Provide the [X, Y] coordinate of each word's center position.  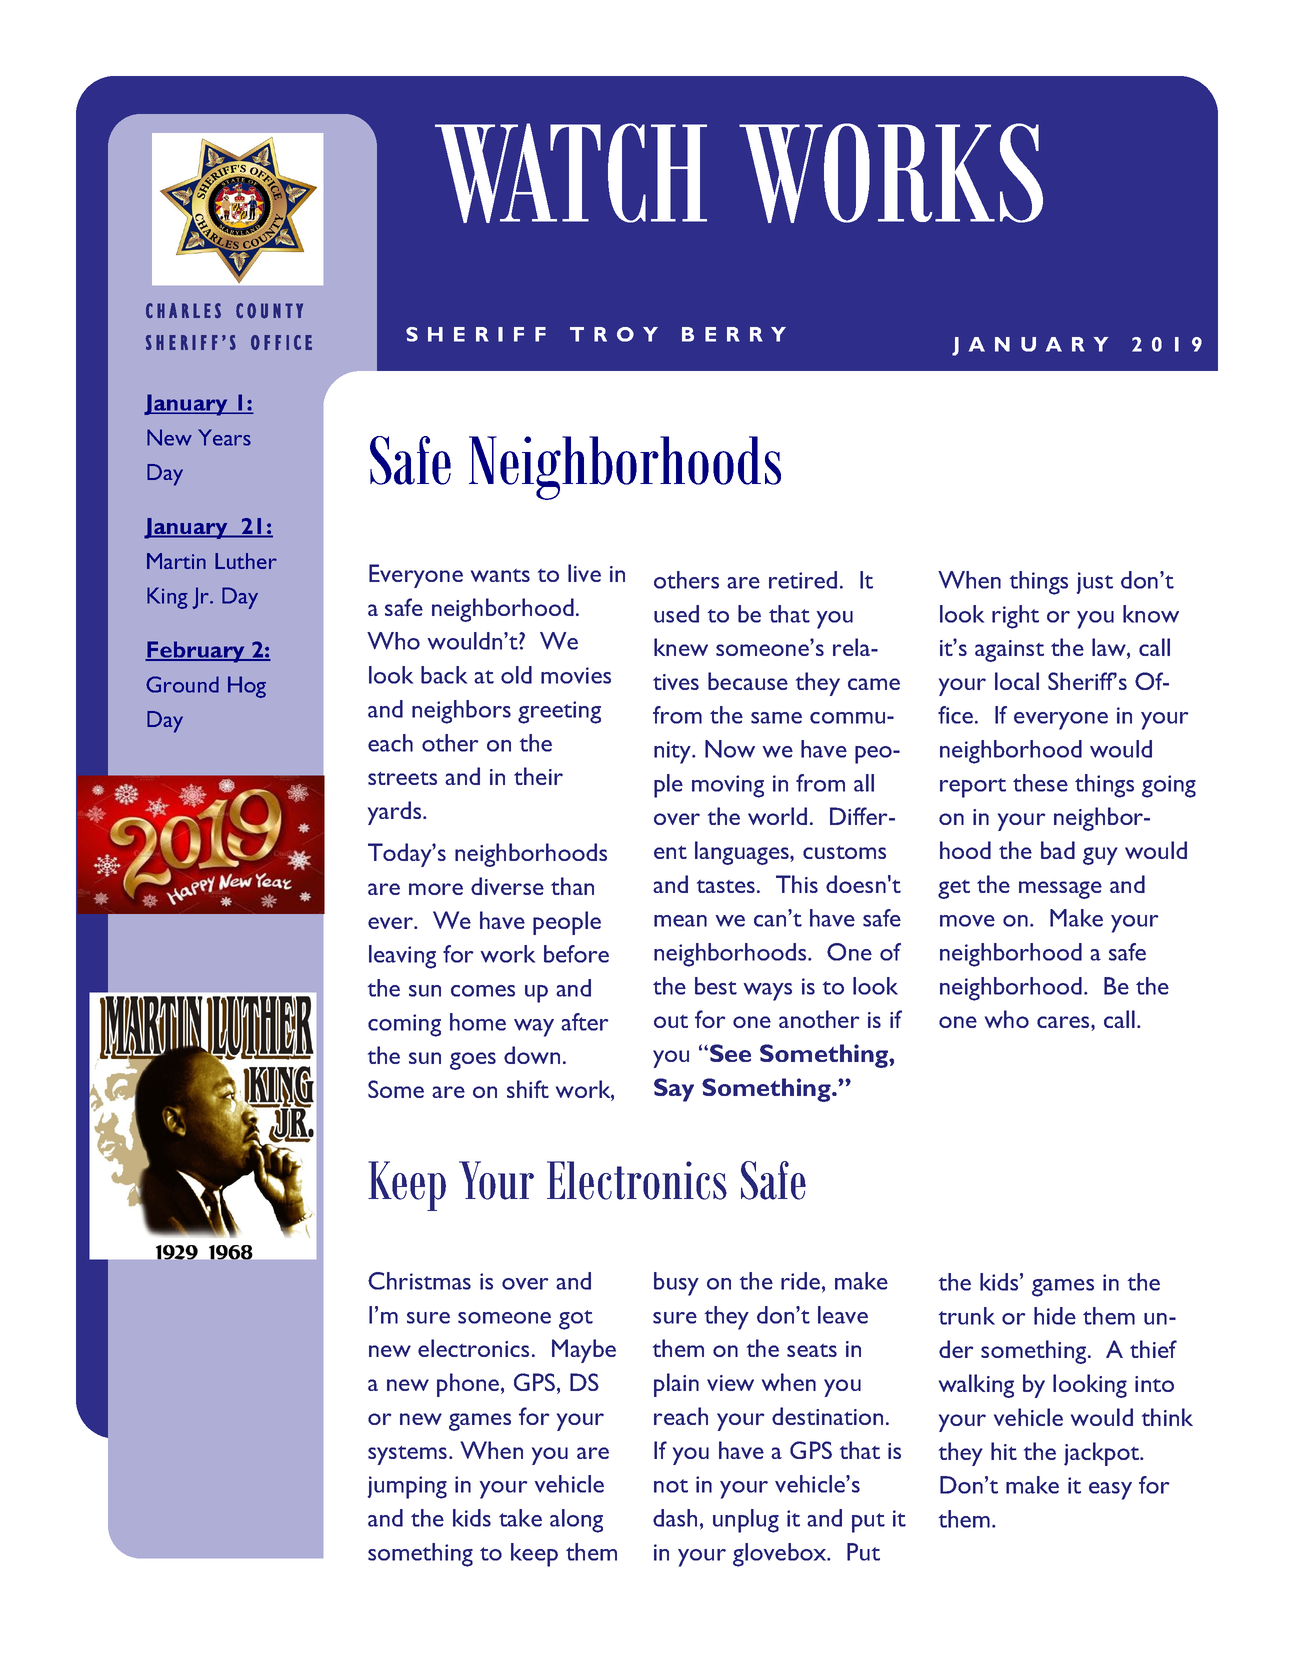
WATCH [571, 173]
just [1095, 583]
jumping [407, 1487]
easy [1110, 1491]
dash [675, 1518]
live [584, 573]
